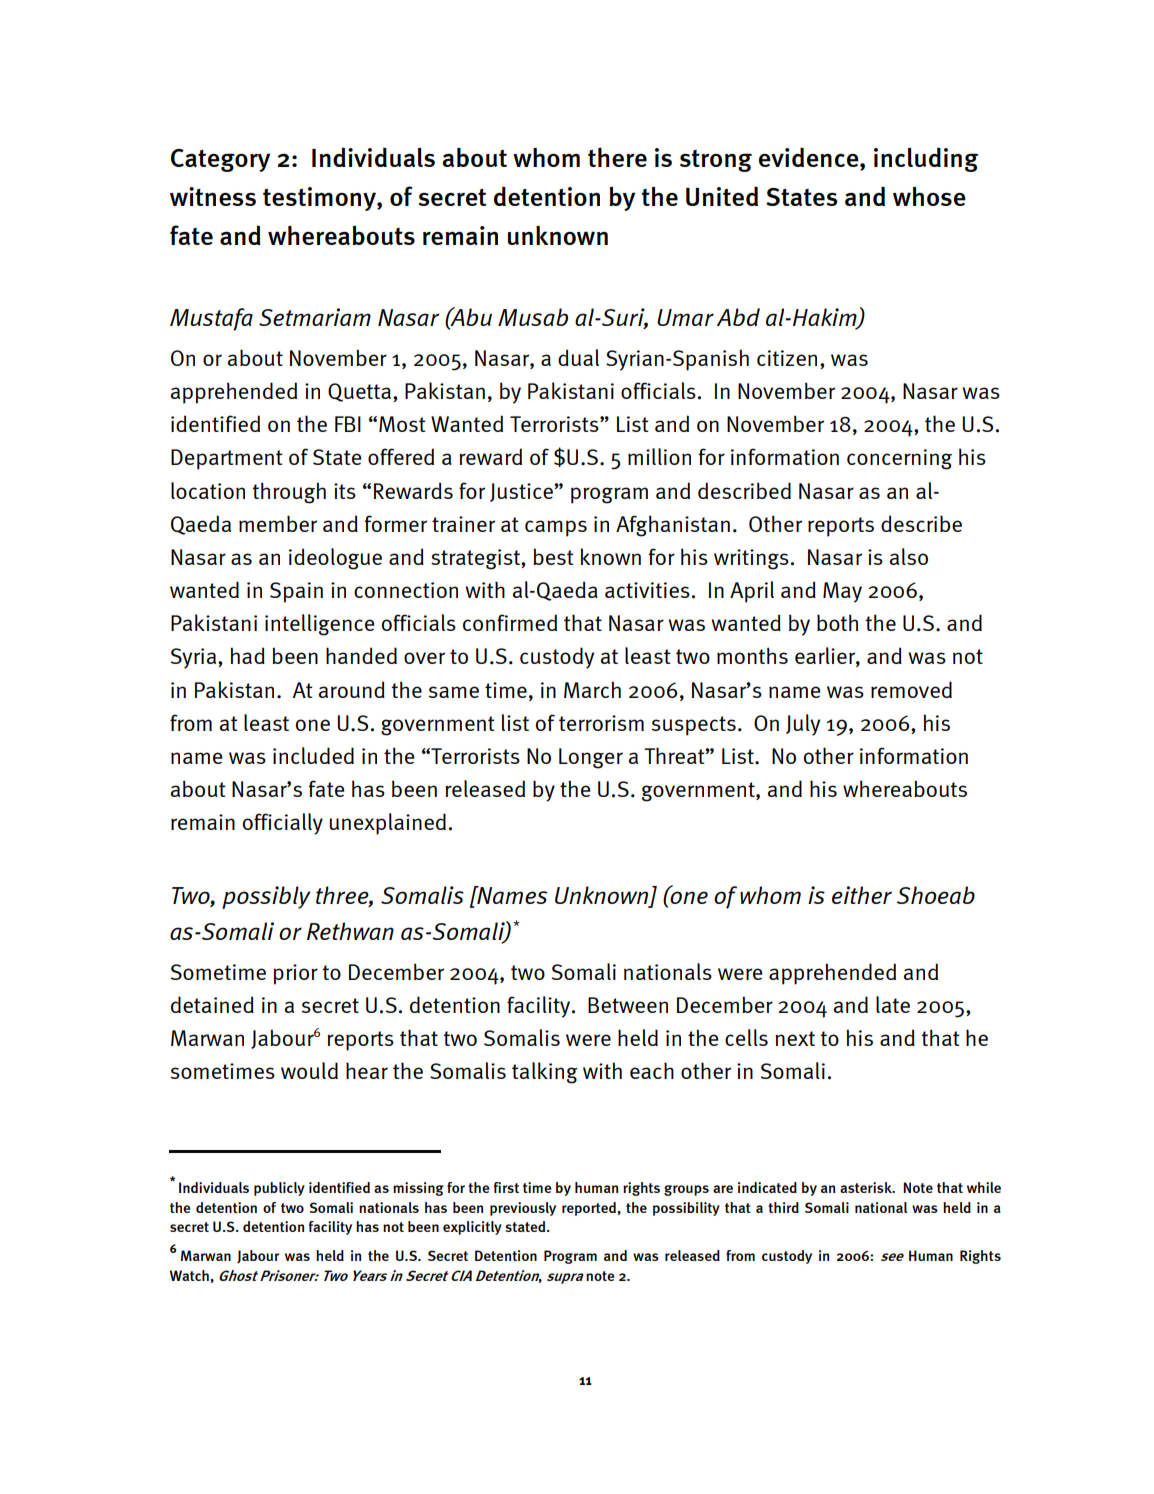 This screenshot has height=1494, width=1154. I want to click on included, so click(313, 755).
